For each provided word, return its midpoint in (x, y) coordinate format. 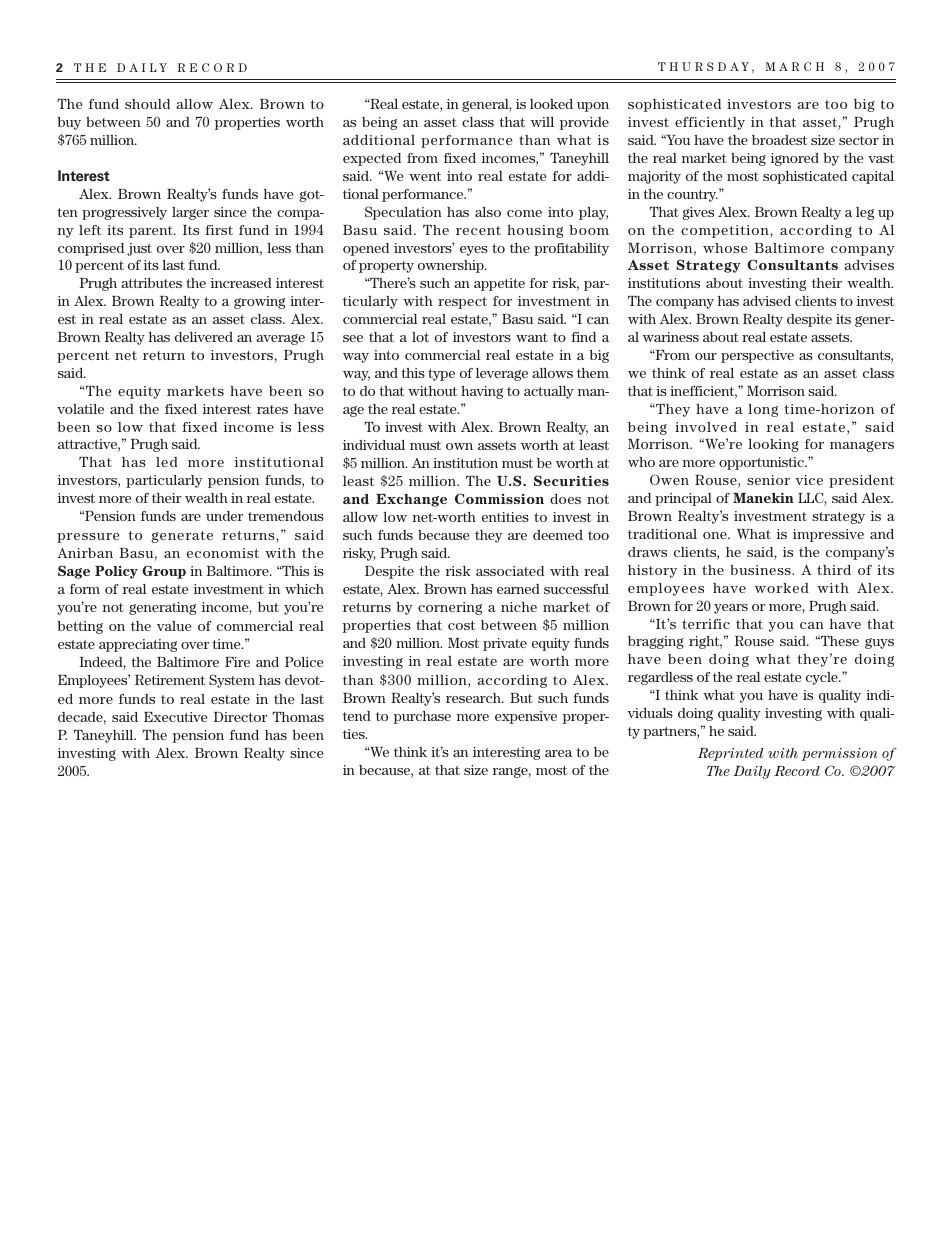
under (224, 516)
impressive (828, 535)
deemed (558, 535)
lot (420, 337)
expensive (526, 717)
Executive (175, 717)
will (542, 122)
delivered (204, 337)
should (147, 104)
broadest (779, 140)
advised (767, 301)
